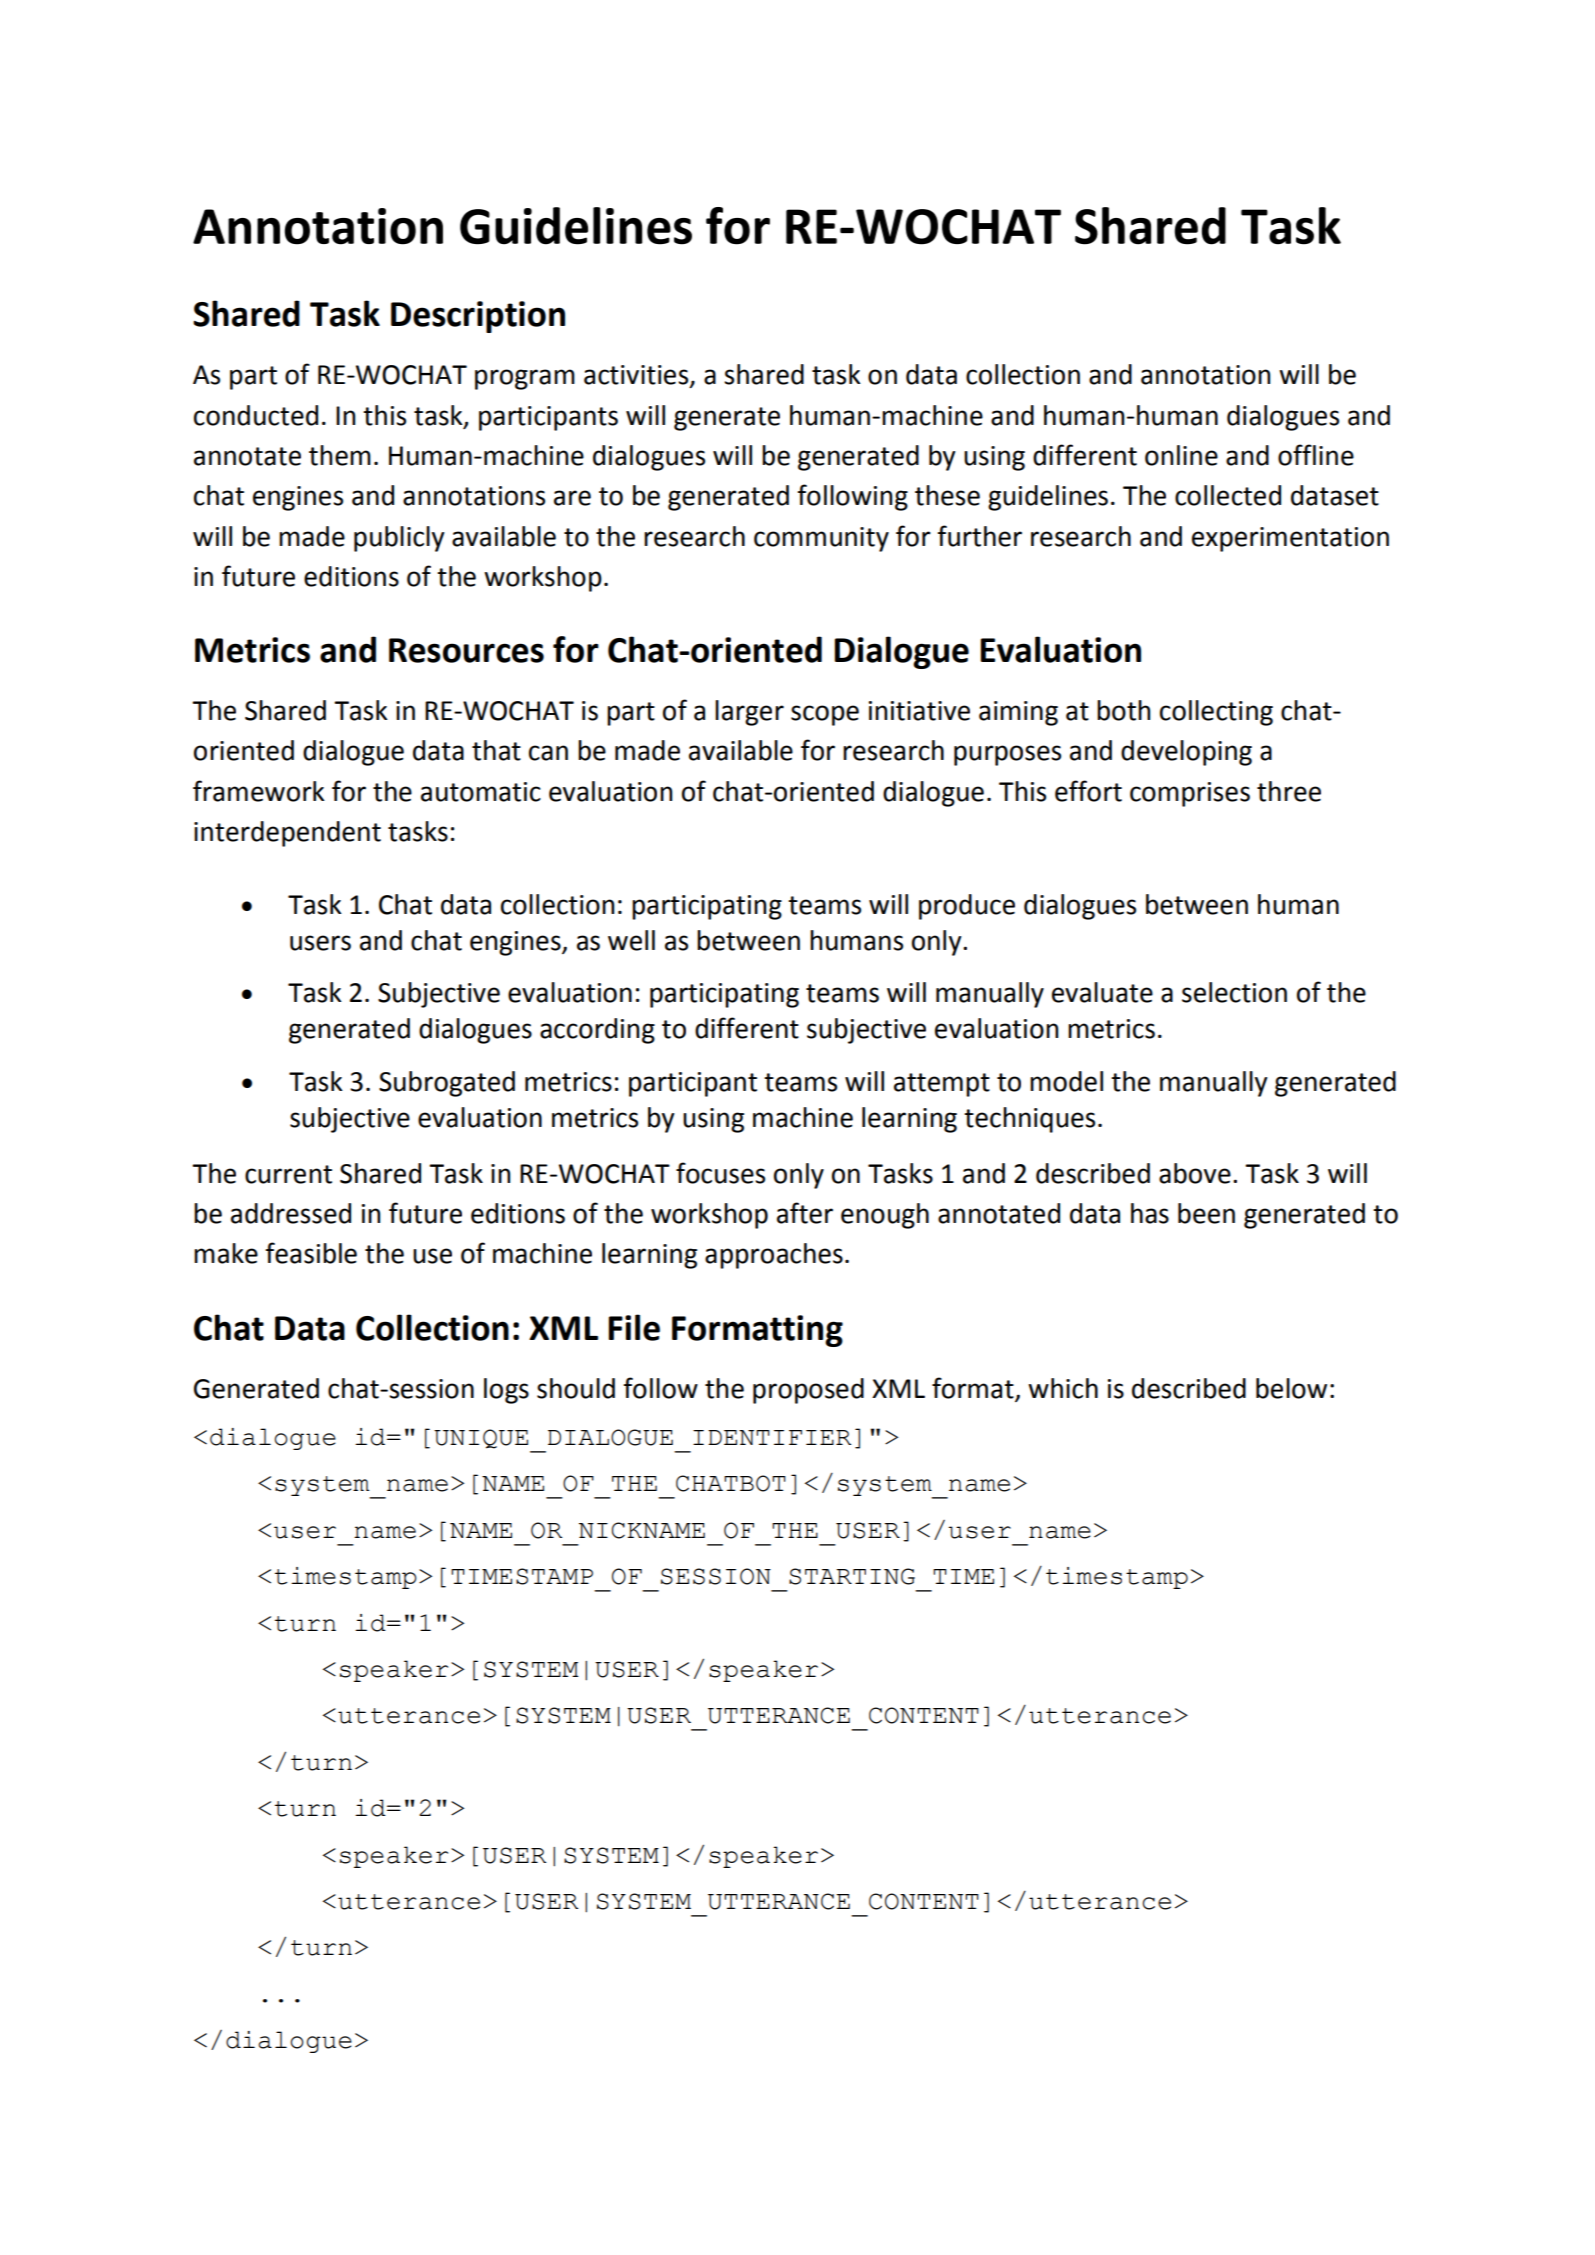  What do you see at coordinates (637, 376) in the page?
I see `activities` at bounding box center [637, 376].
